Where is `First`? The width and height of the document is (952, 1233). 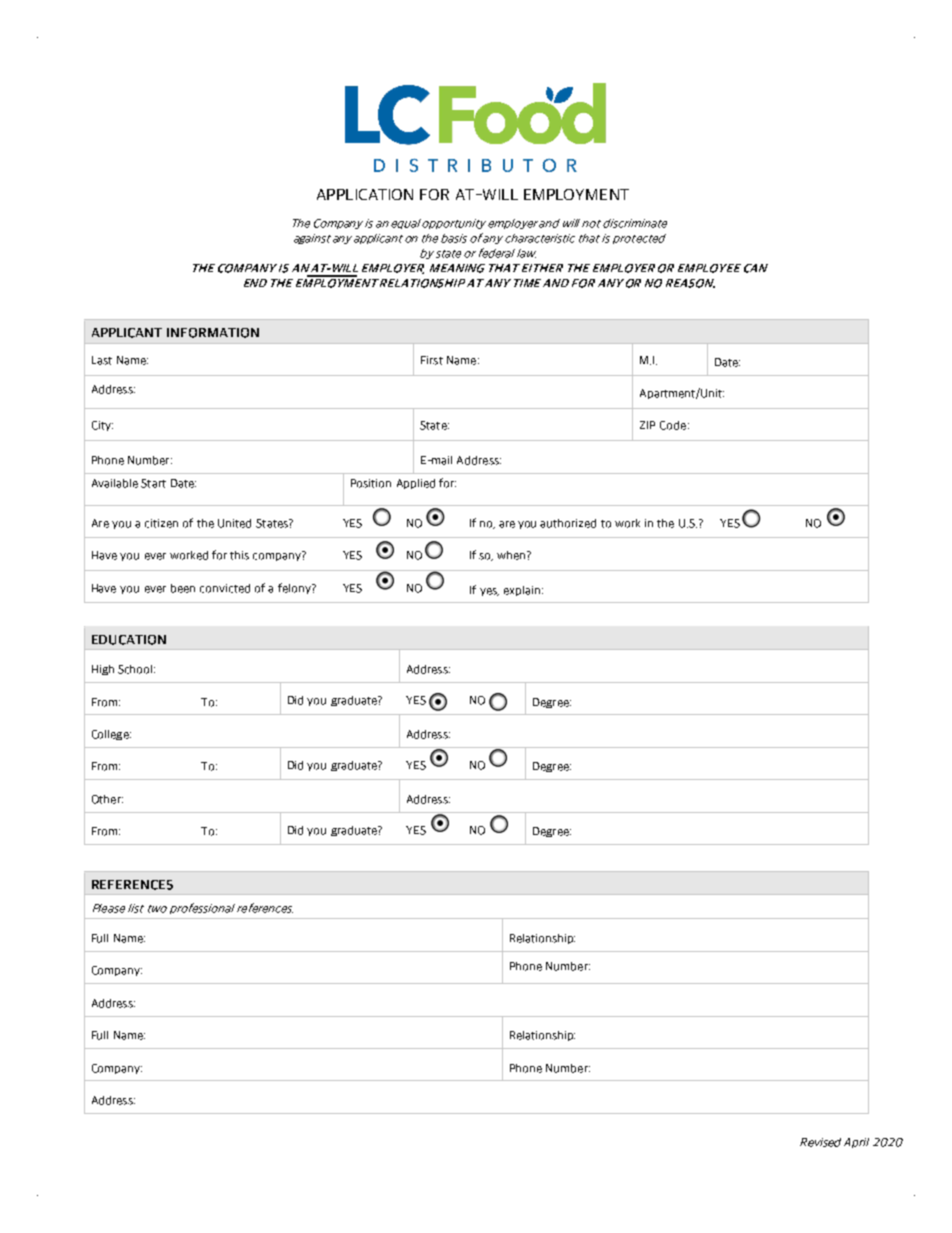
First is located at coordinates (432, 360).
